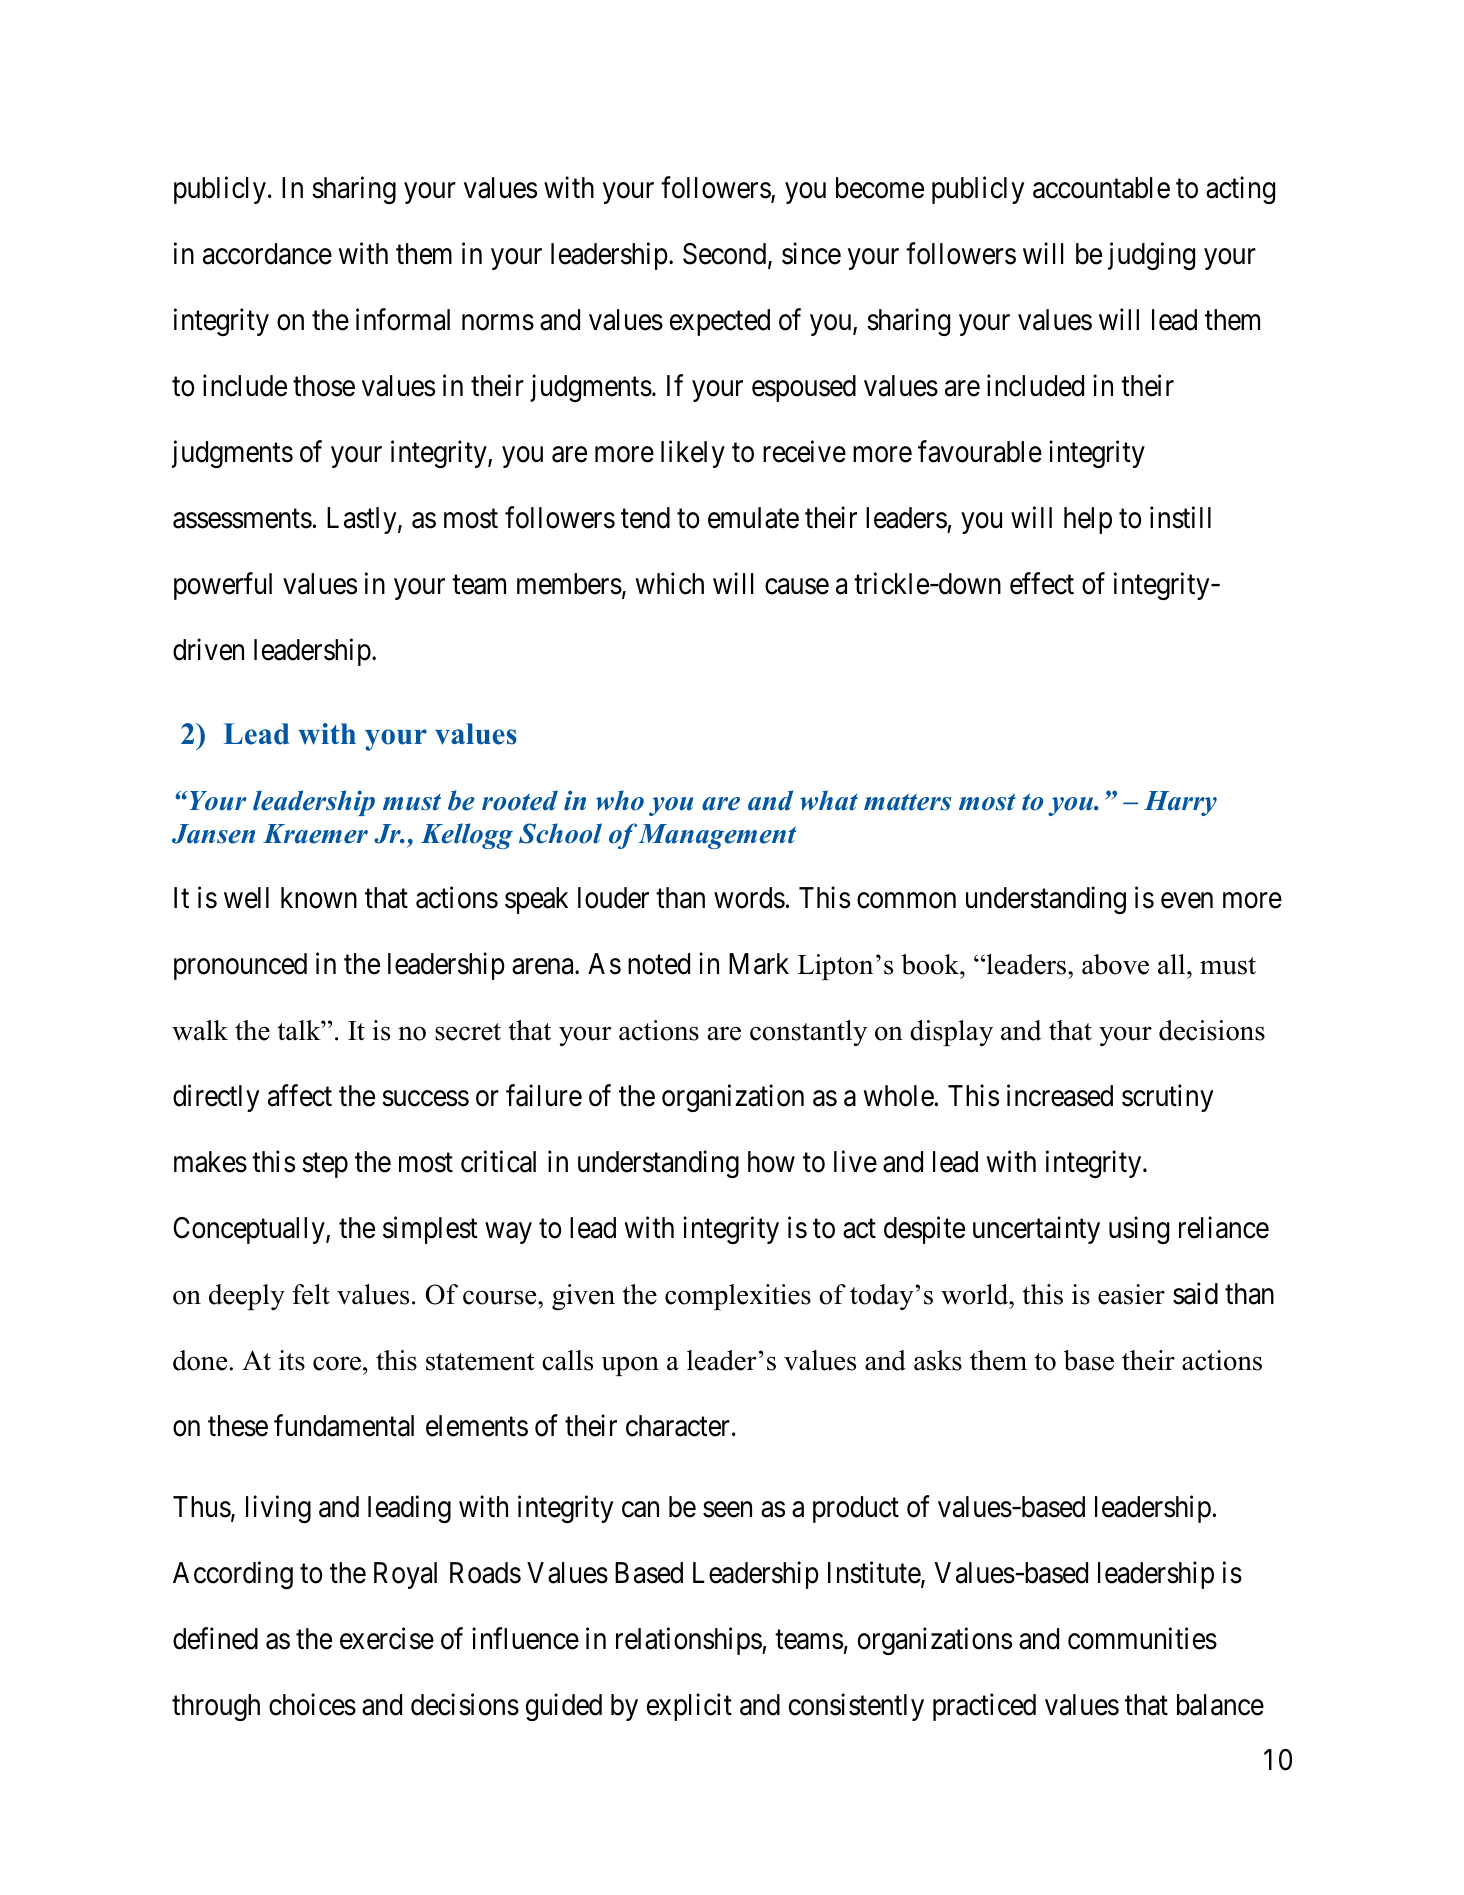 This page has height=1895, width=1464. Describe the element at coordinates (738, 1297) in the page. I see `complexities` at that location.
